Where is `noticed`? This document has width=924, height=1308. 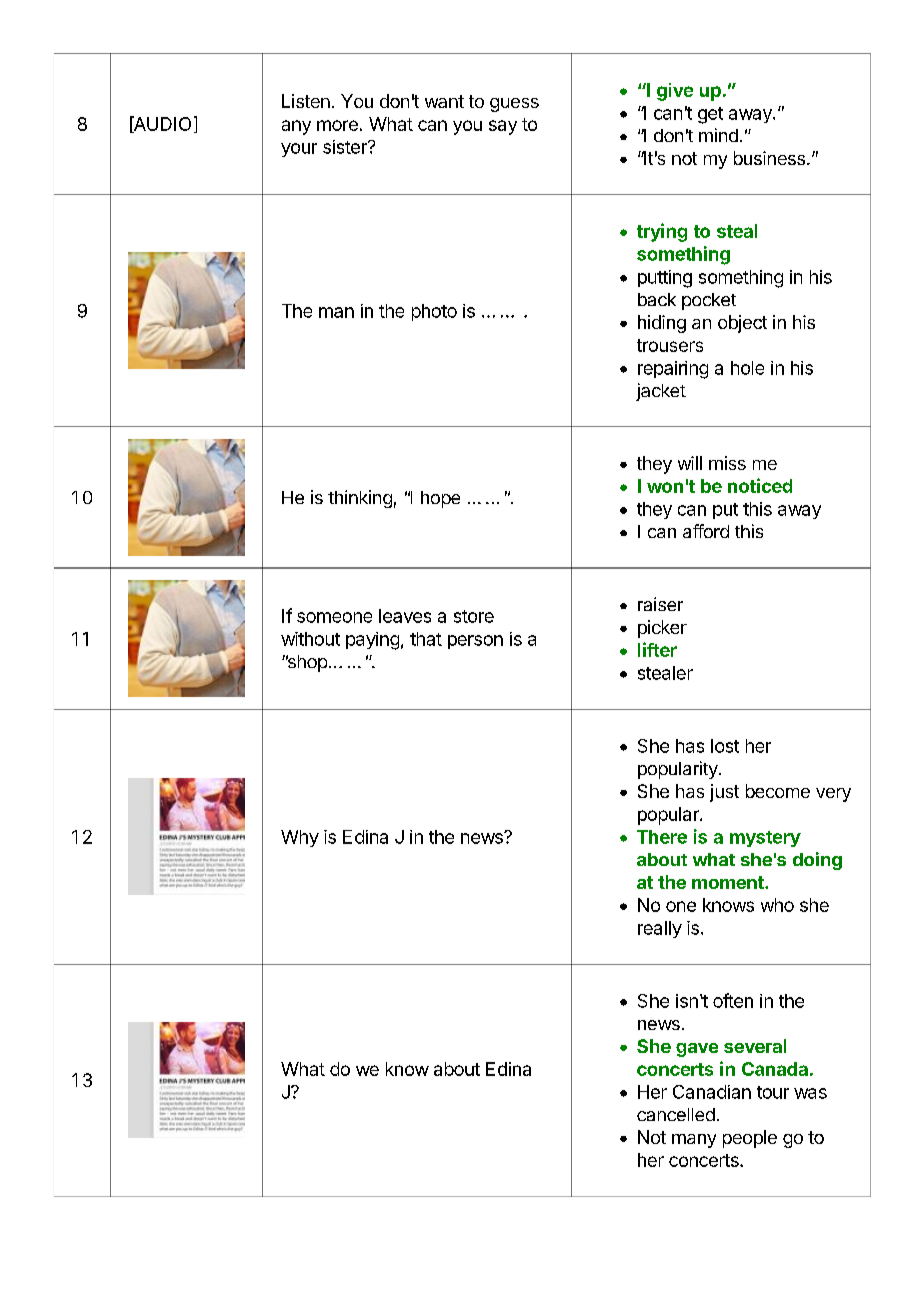 noticed is located at coordinates (760, 485).
